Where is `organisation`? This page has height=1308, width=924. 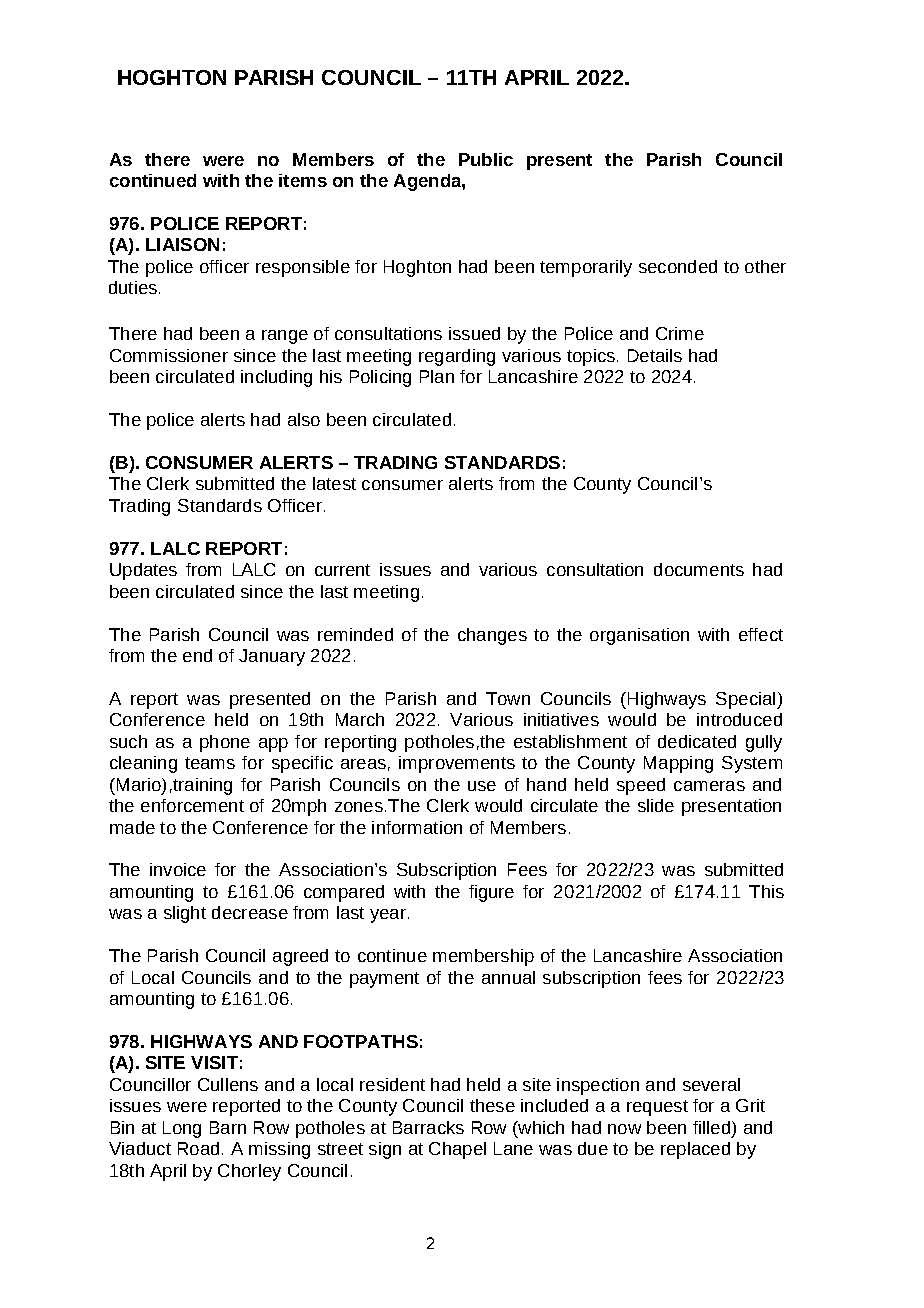
organisation is located at coordinates (639, 636).
